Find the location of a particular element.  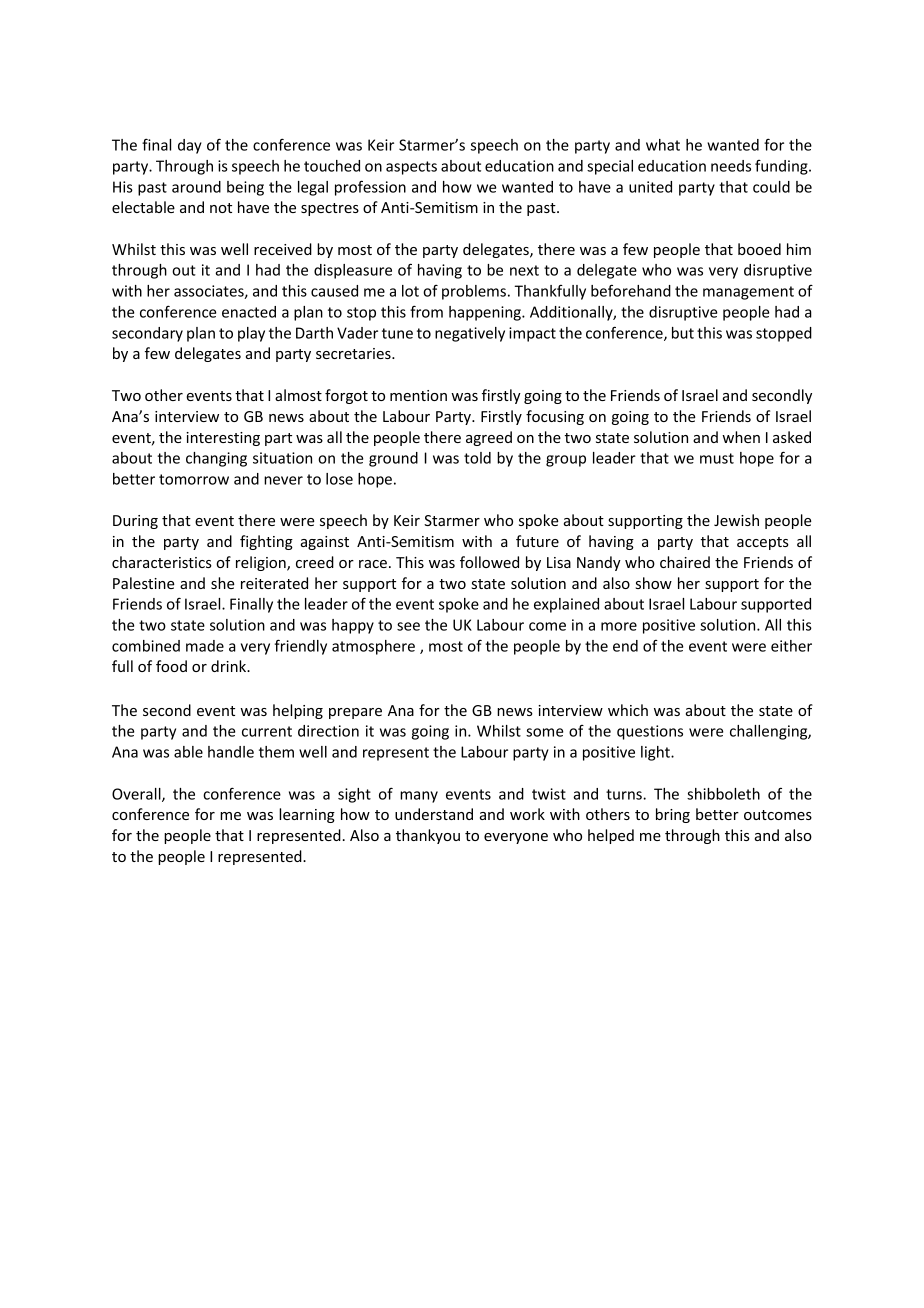

either is located at coordinates (791, 646).
